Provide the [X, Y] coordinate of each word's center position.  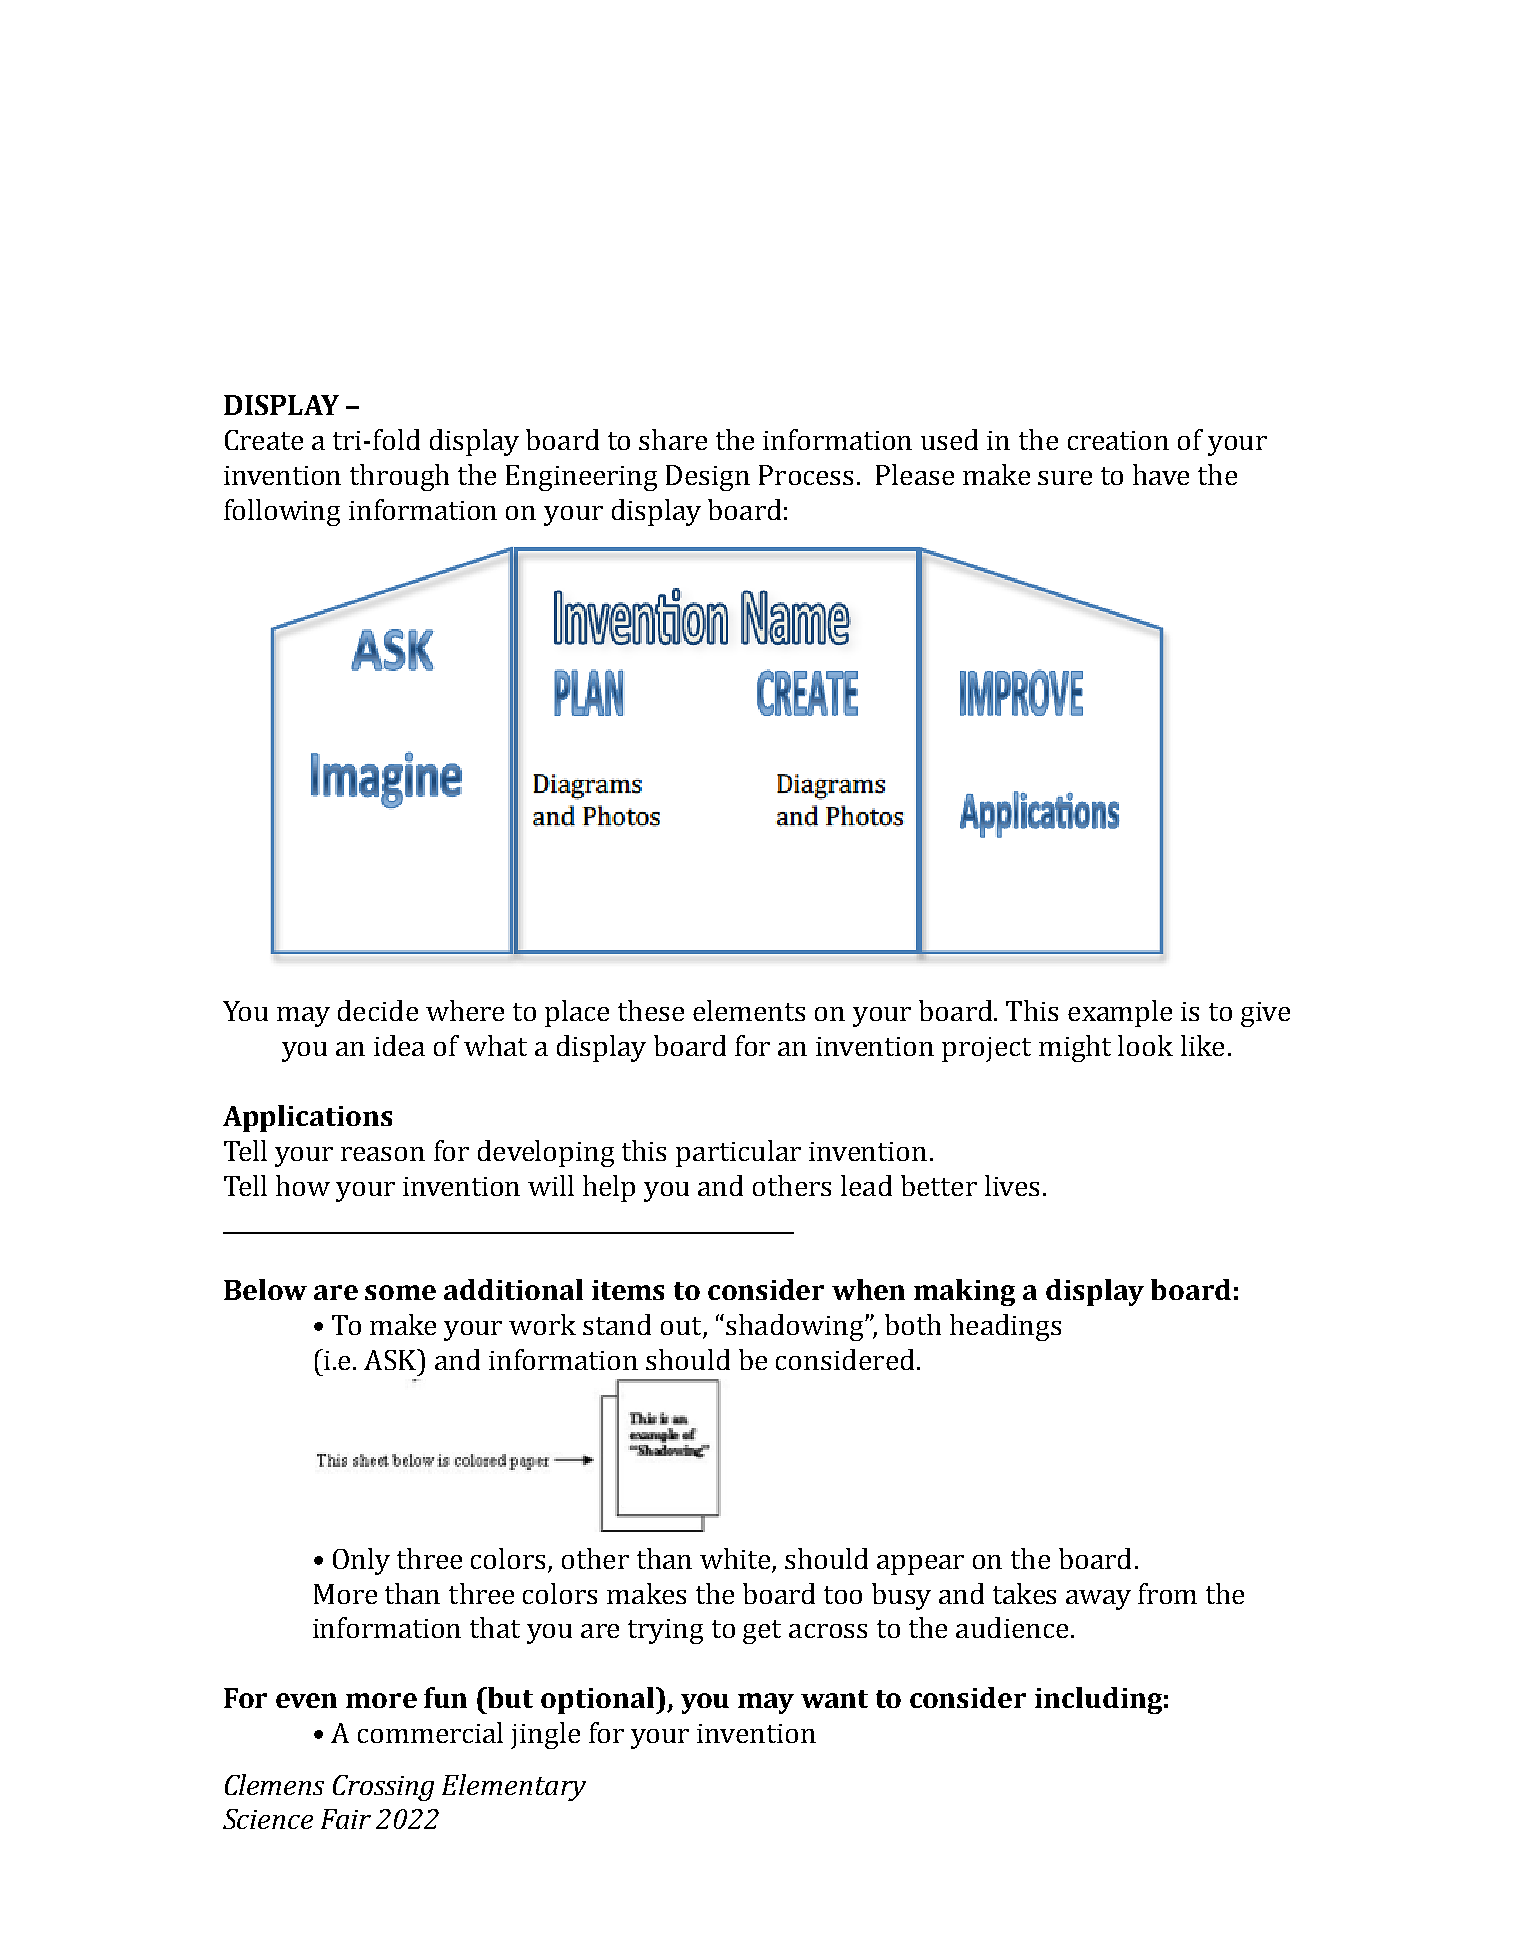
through [399, 477]
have [1161, 474]
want [834, 1699]
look [1145, 1045]
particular [738, 1153]
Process [806, 475]
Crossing [383, 1788]
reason [383, 1154]
